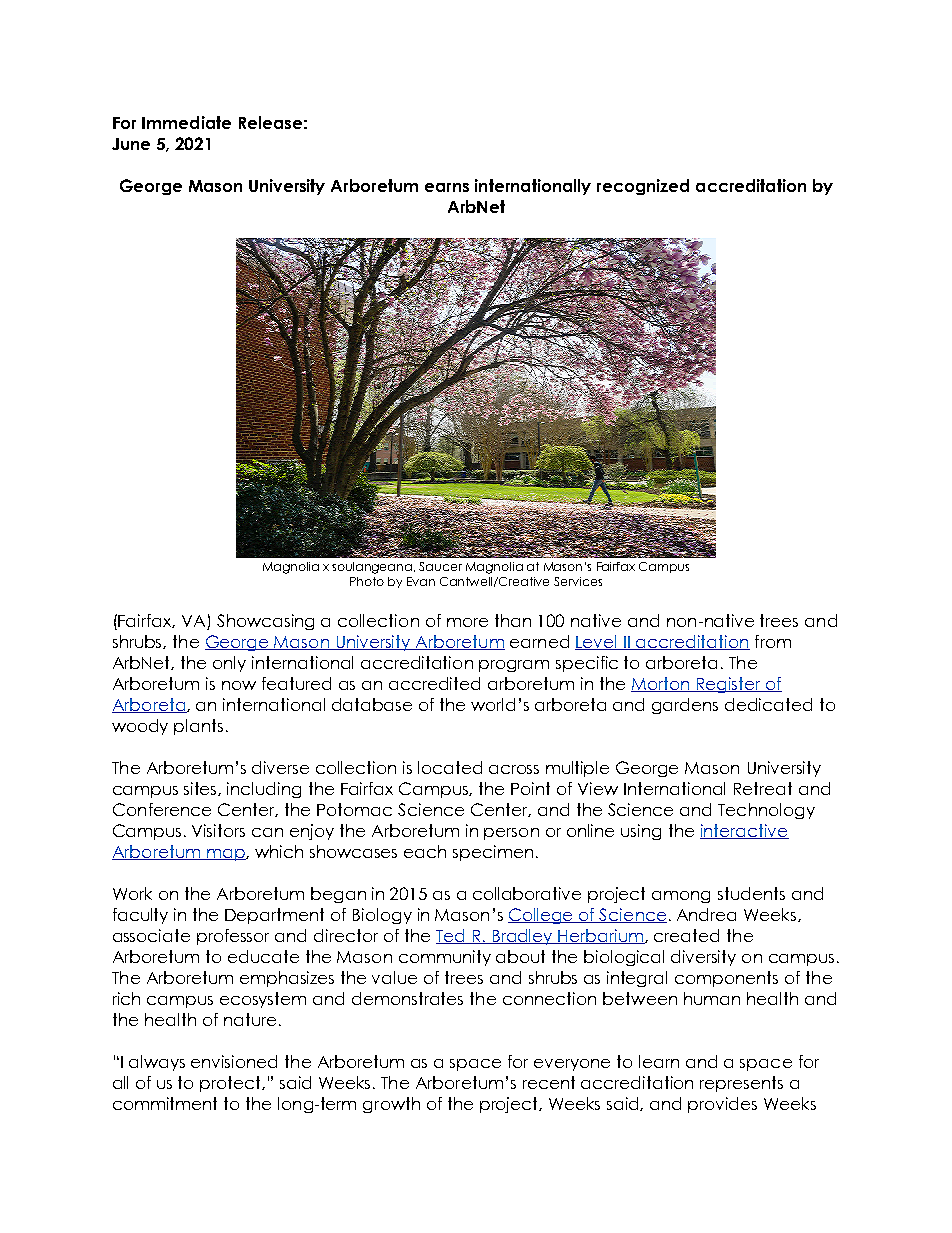 The height and width of the screenshot is (1233, 952). I want to click on earns, so click(447, 187).
